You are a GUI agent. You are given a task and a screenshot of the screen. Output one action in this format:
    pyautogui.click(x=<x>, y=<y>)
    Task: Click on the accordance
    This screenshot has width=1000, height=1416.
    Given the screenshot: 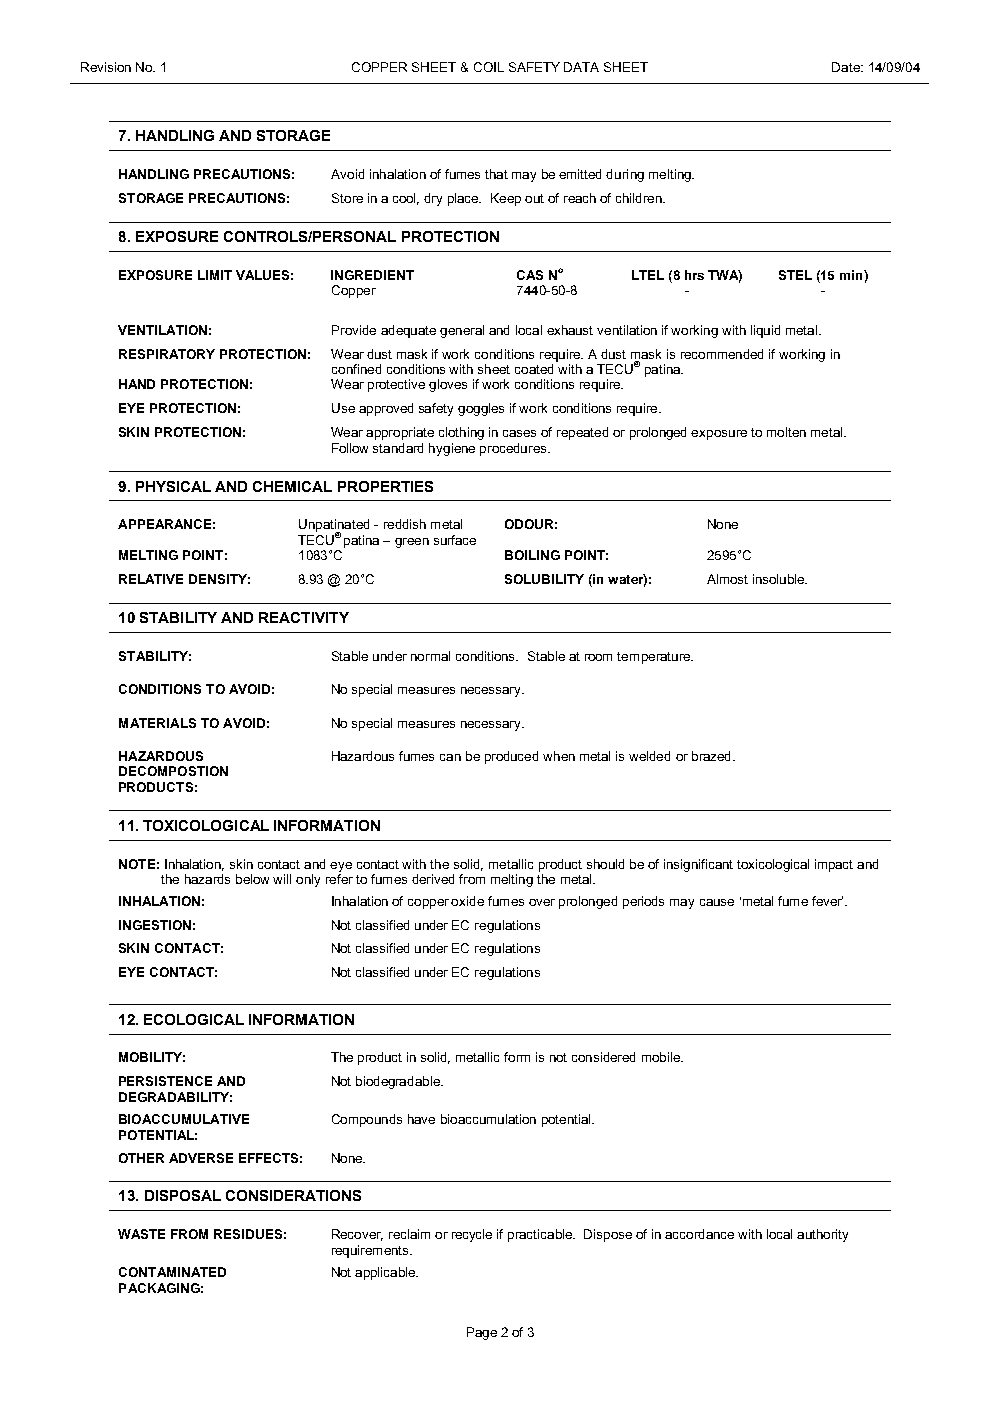 What is the action you would take?
    pyautogui.click(x=699, y=1234)
